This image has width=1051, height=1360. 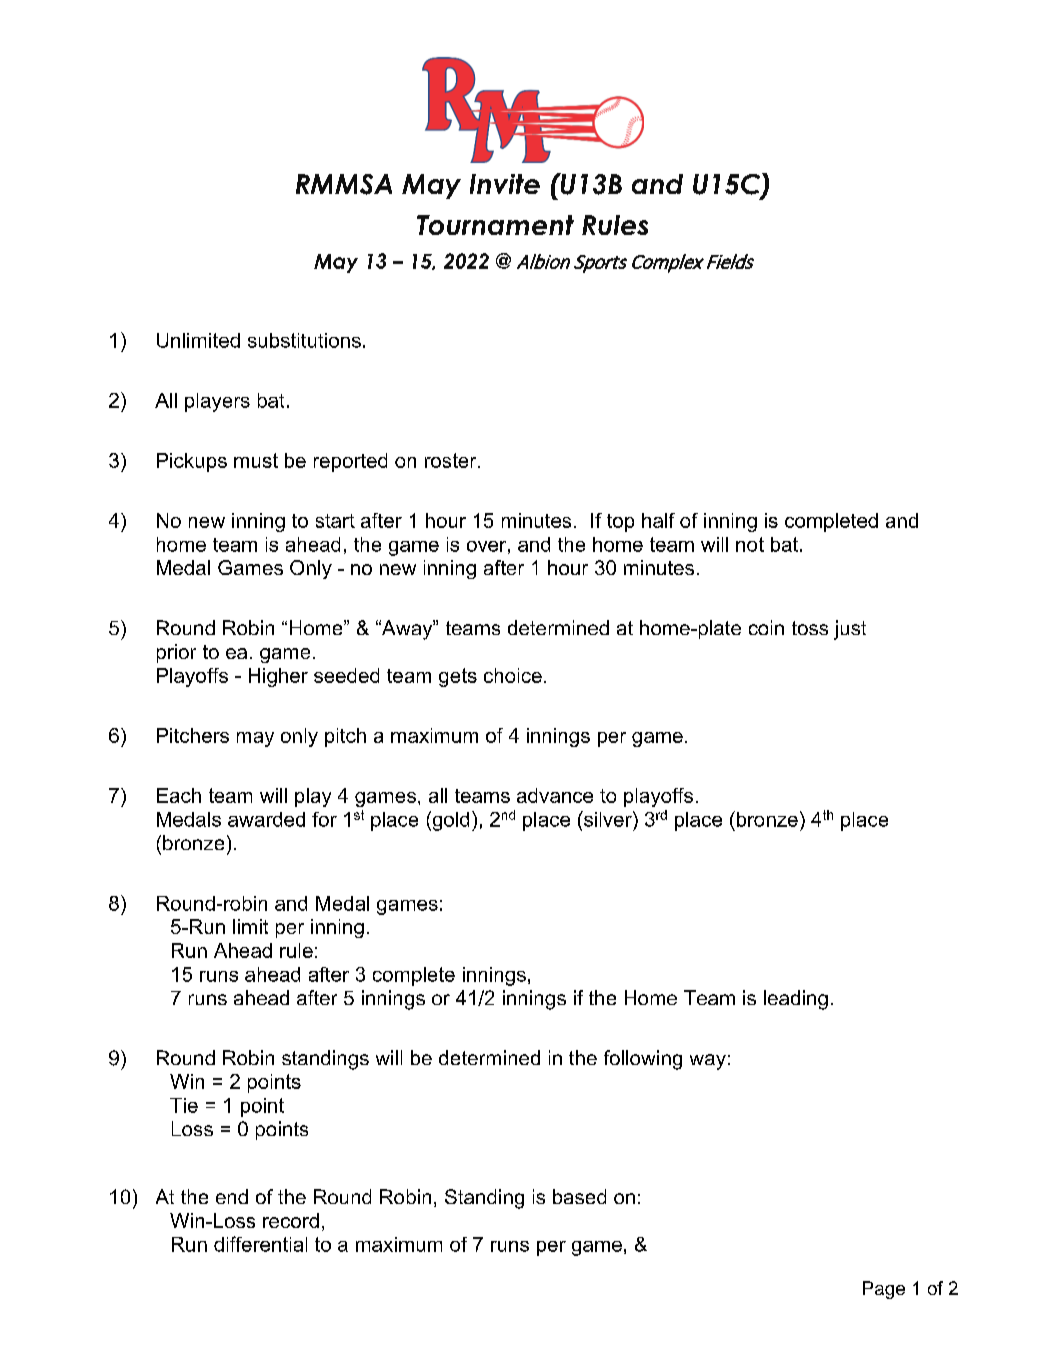 I want to click on top, so click(x=620, y=523).
